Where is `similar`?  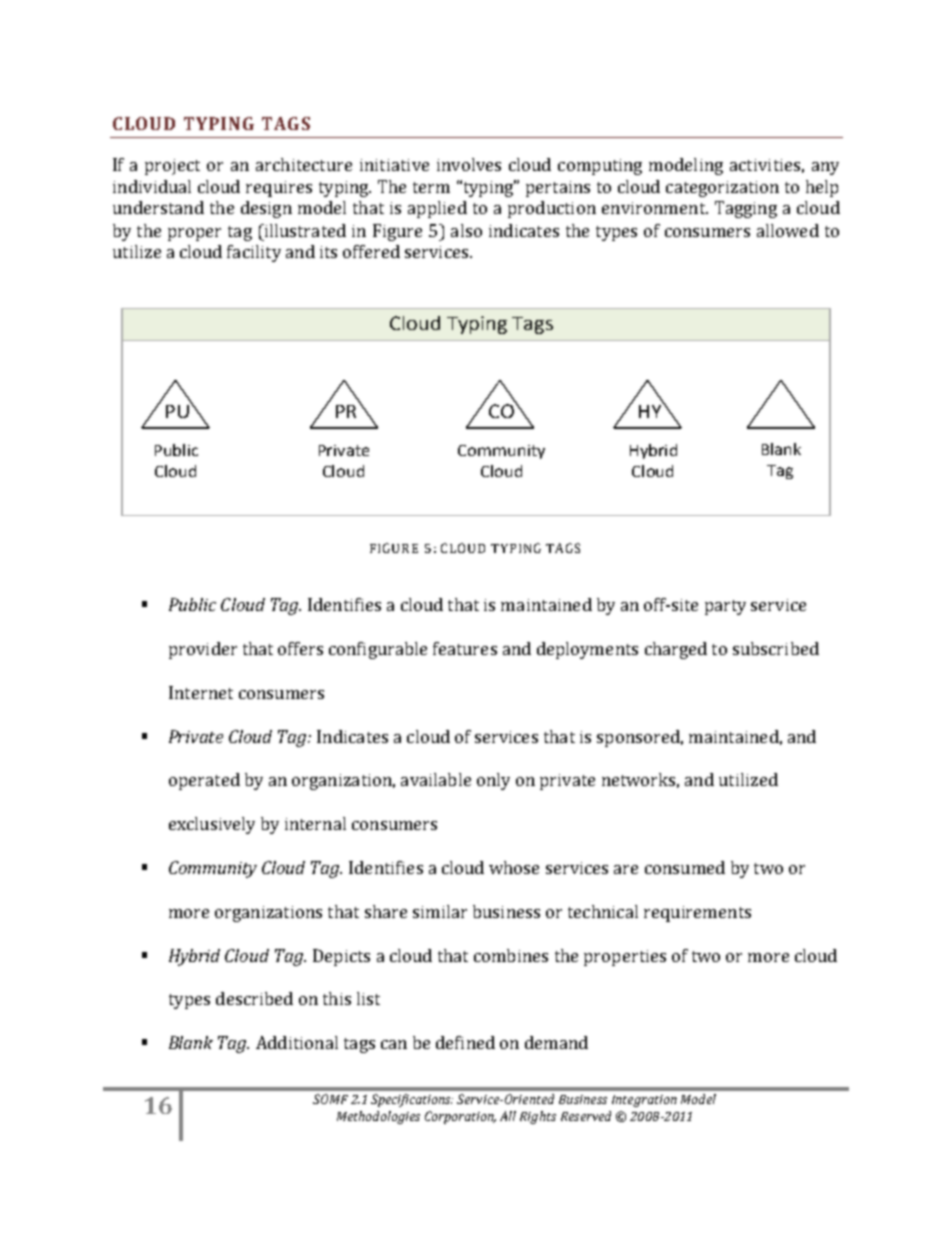
similar is located at coordinates (440, 911).
